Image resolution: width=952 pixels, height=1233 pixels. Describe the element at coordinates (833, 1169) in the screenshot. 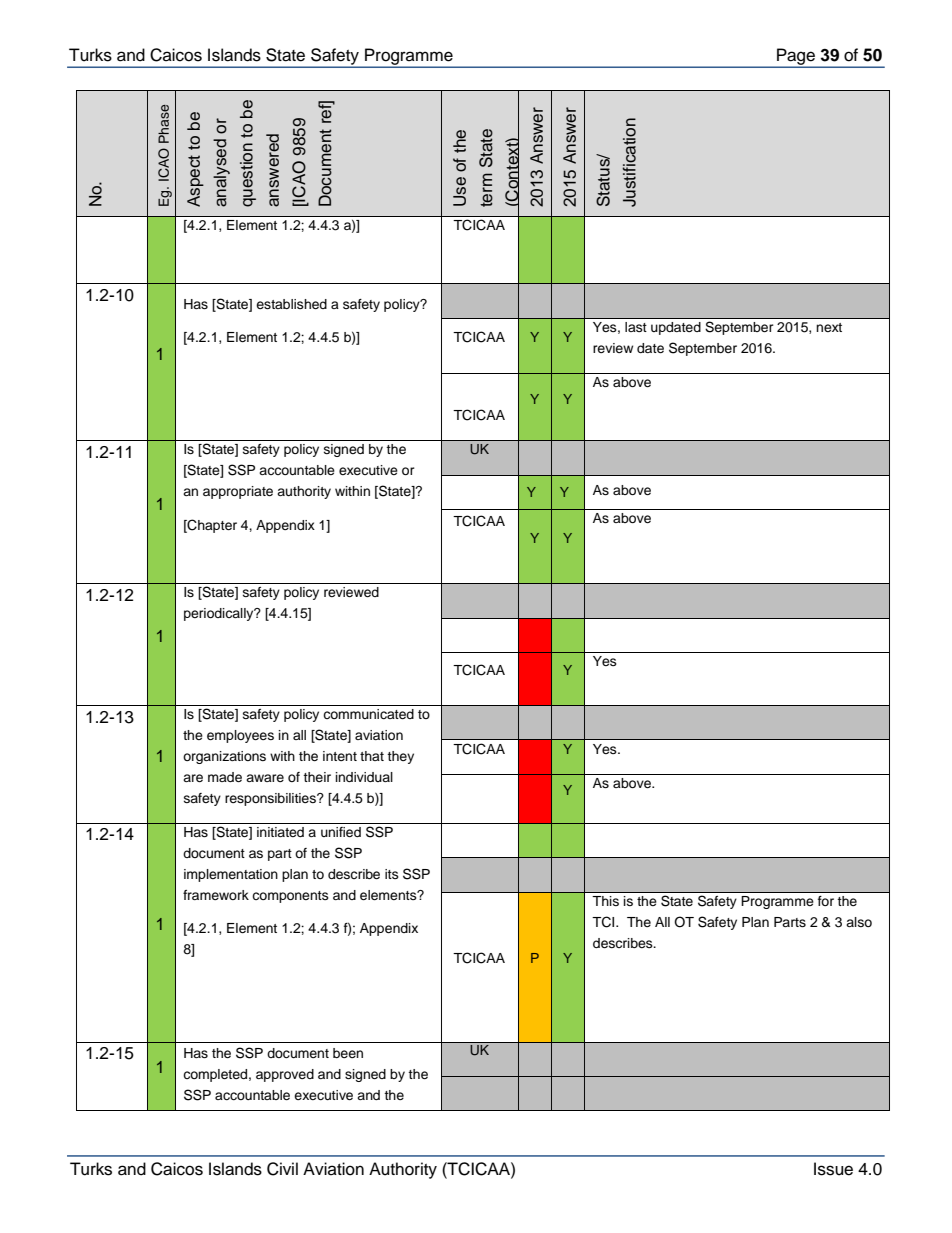

I see `Issue` at that location.
